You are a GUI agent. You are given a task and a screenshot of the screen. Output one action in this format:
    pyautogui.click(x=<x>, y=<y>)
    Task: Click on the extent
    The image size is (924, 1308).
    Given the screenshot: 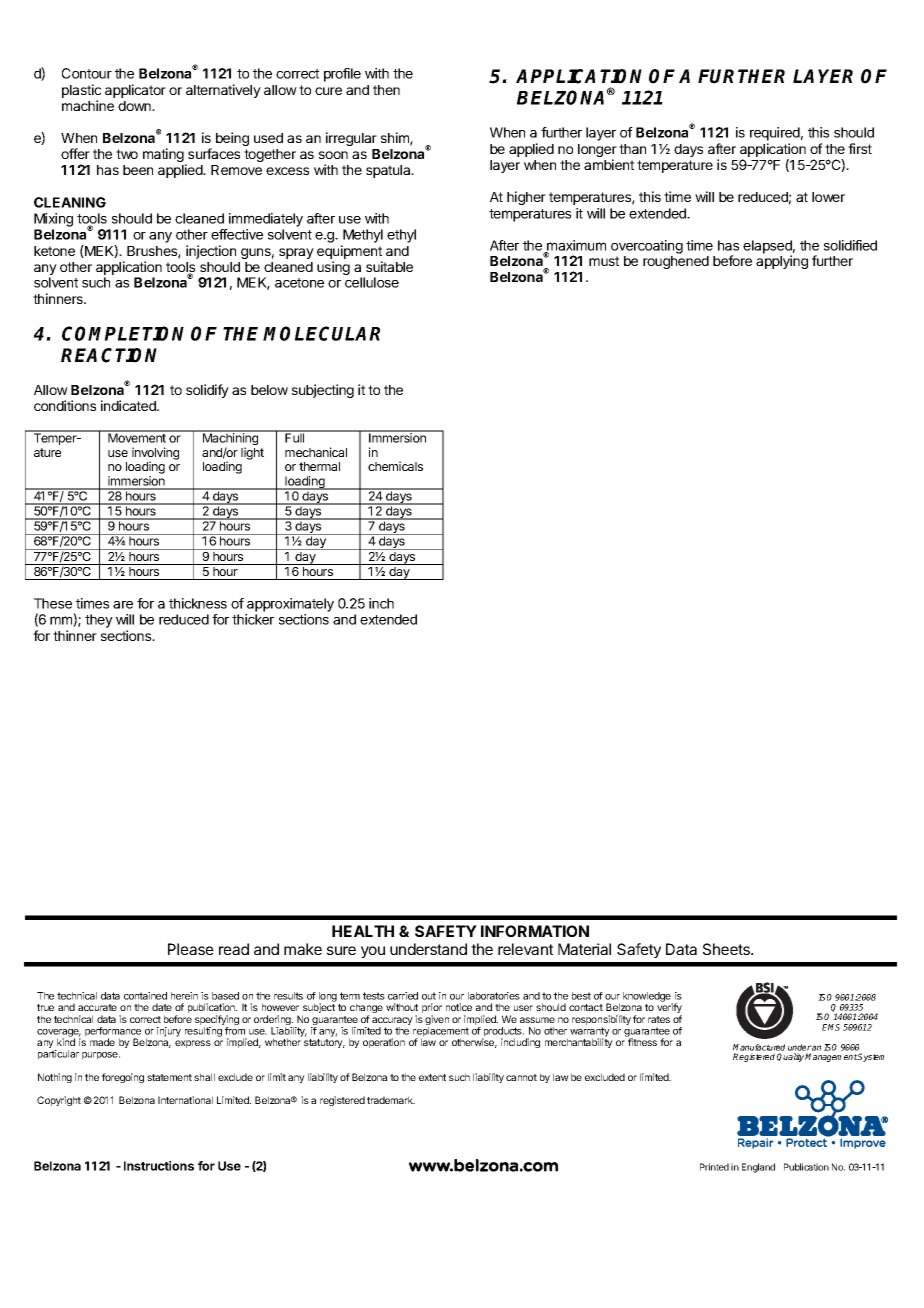 What is the action you would take?
    pyautogui.click(x=432, y=1077)
